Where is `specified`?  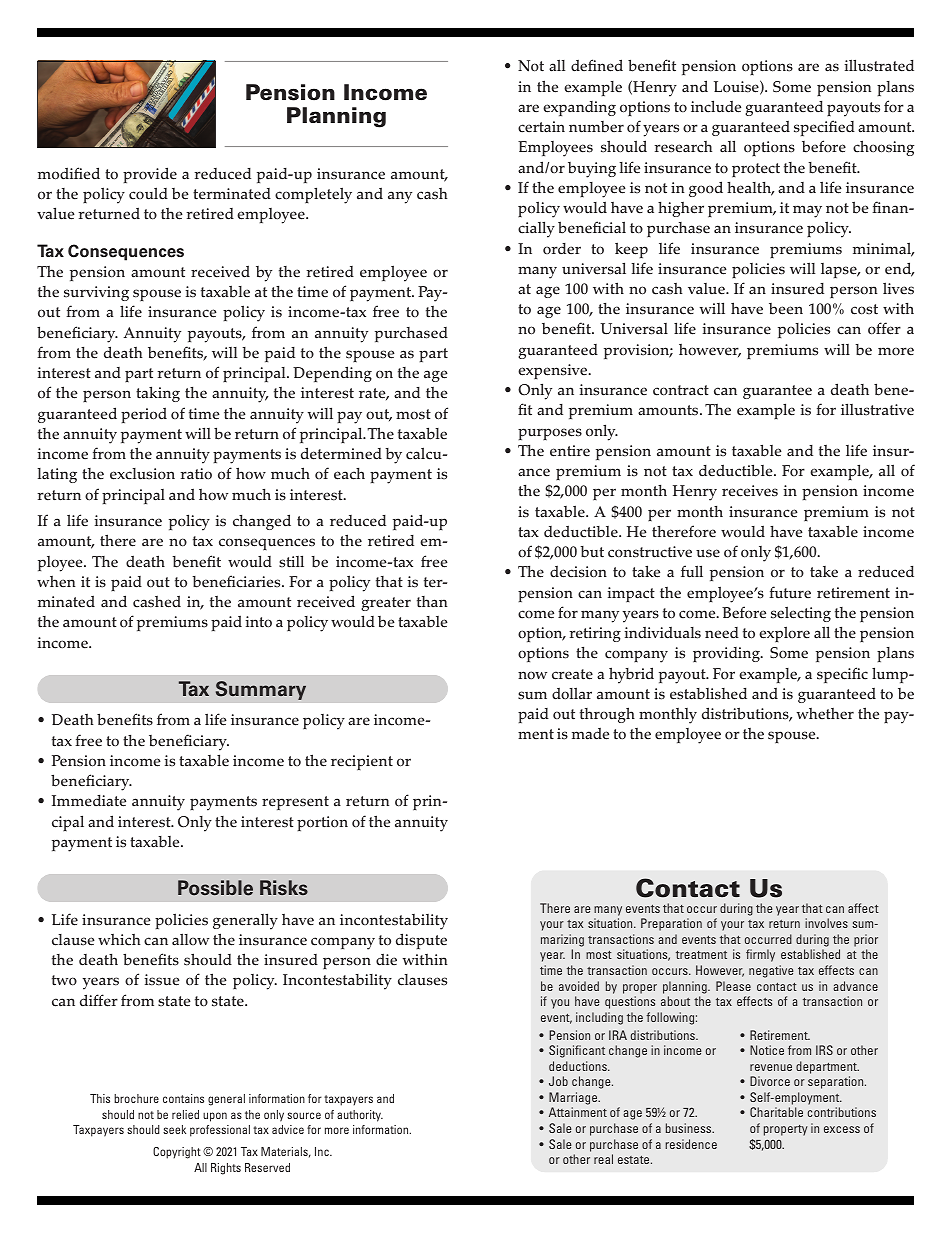 specified is located at coordinates (824, 128).
